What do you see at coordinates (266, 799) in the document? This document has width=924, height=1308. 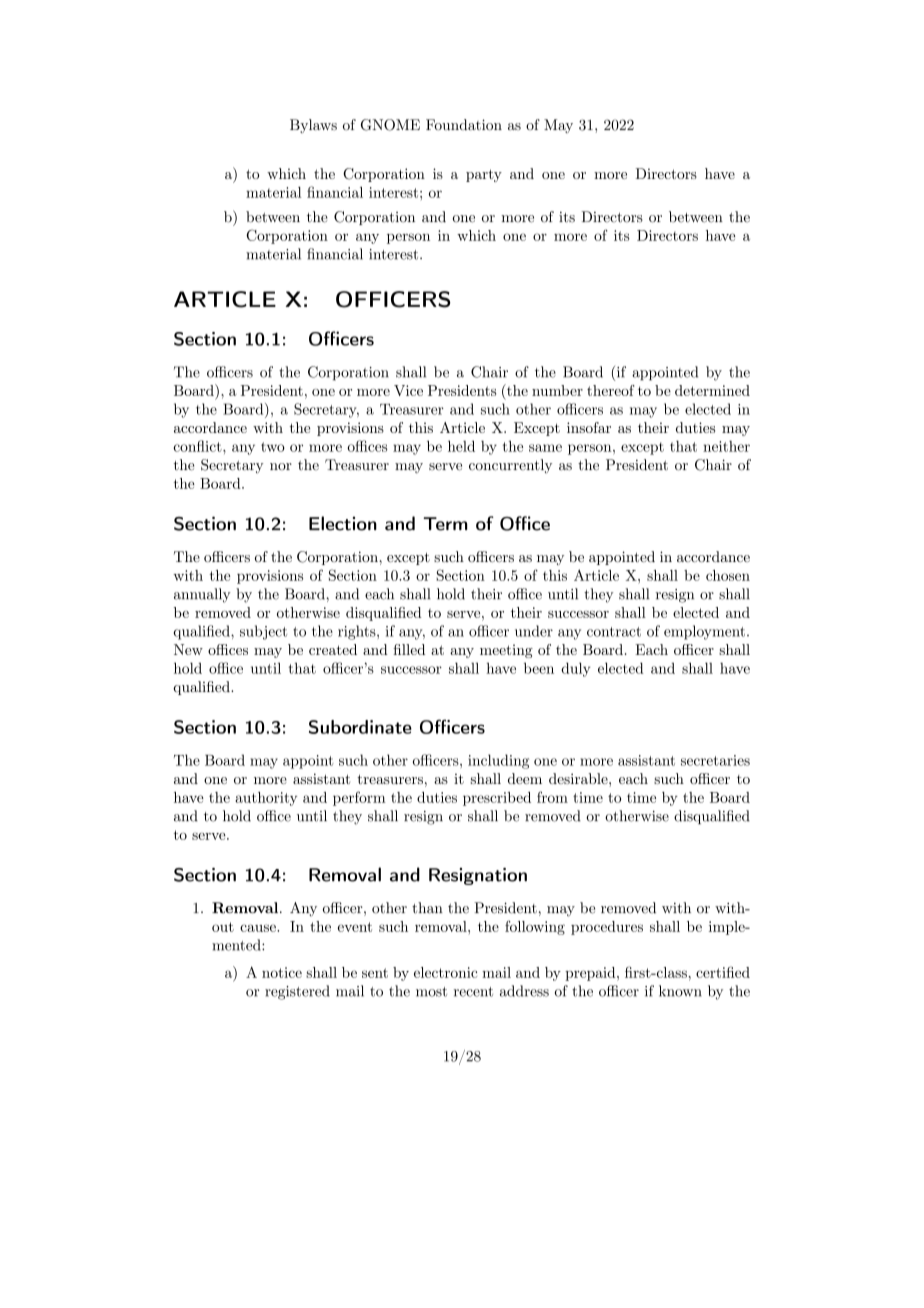 I see `authority` at bounding box center [266, 799].
